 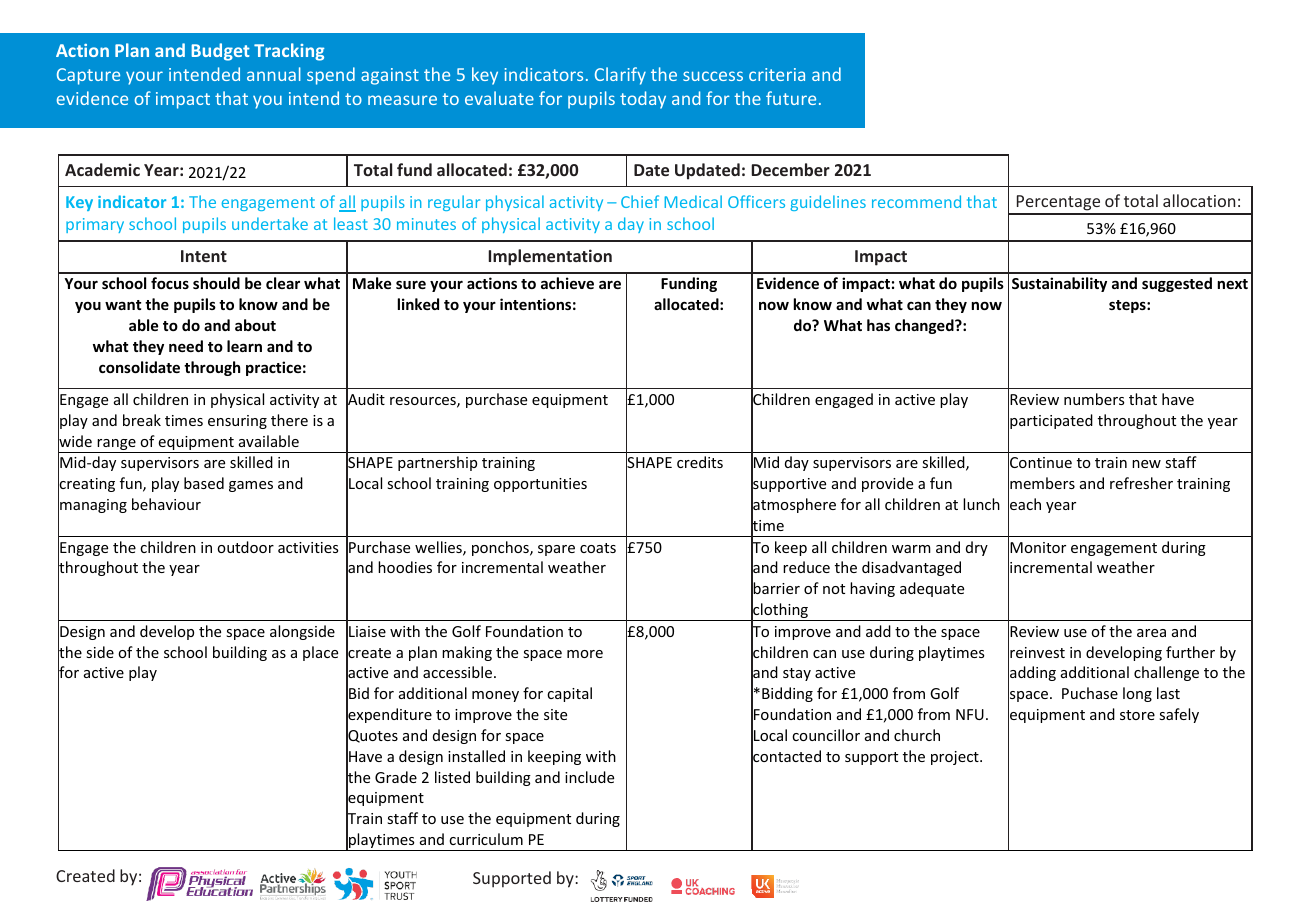 I want to click on Clarify, so click(x=620, y=76).
